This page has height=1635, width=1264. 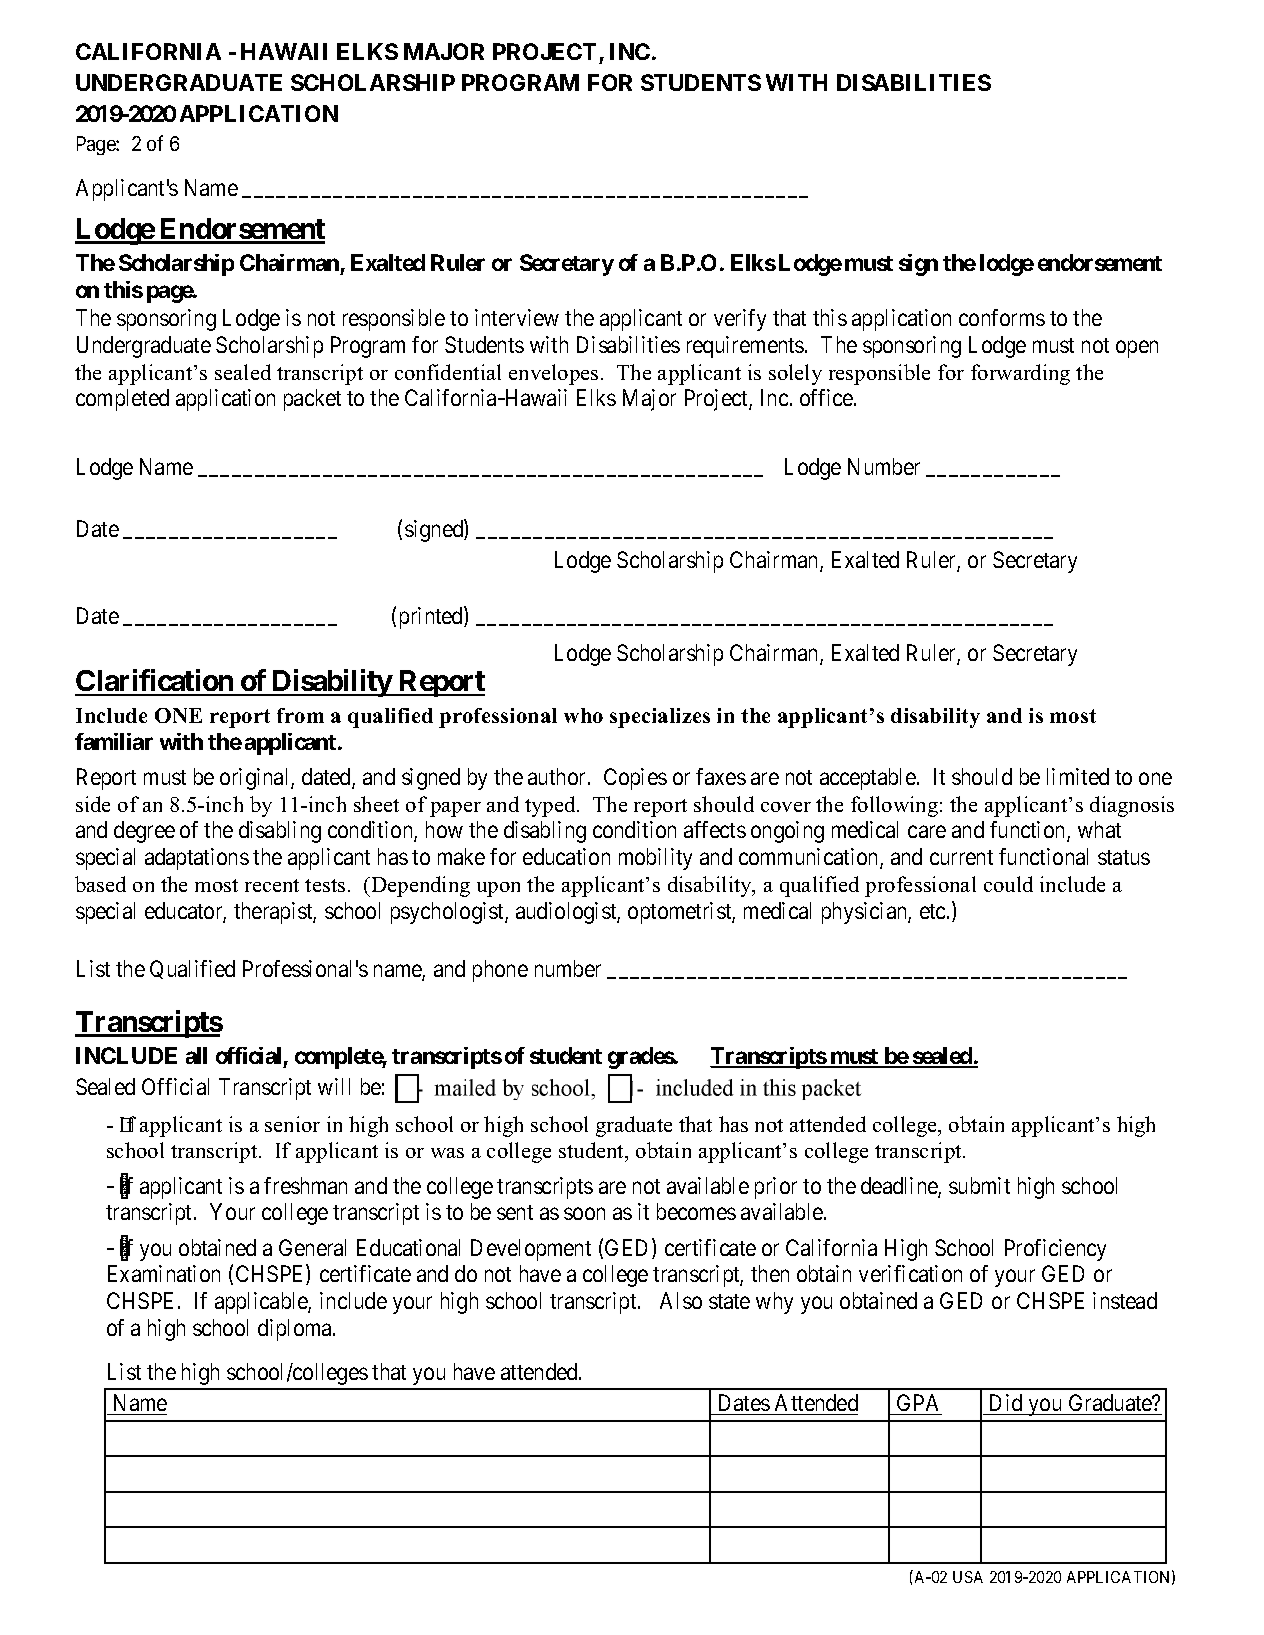 What do you see at coordinates (312, 400) in the page?
I see `packet` at bounding box center [312, 400].
